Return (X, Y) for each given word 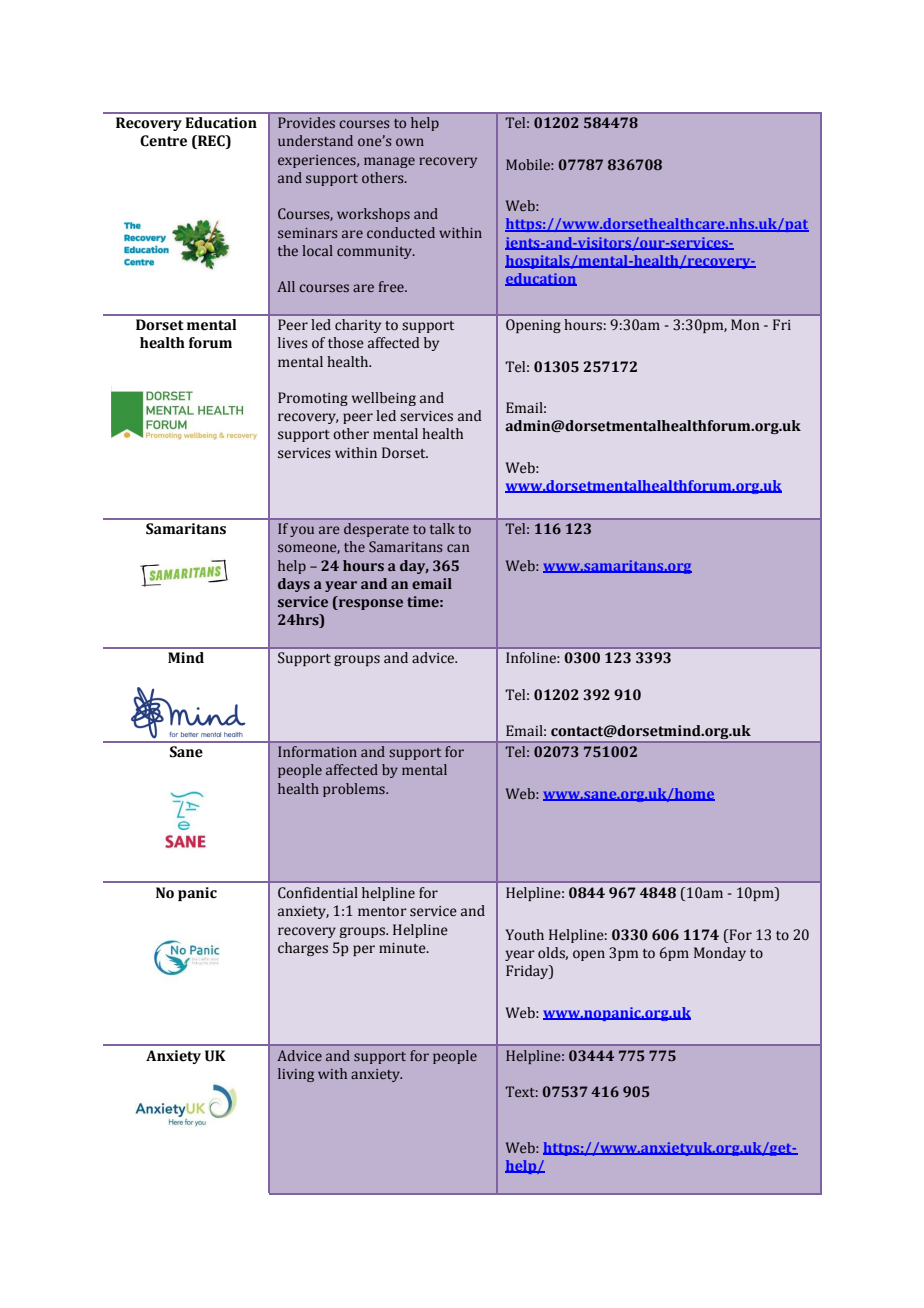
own (410, 142)
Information (317, 751)
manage (389, 162)
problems (355, 790)
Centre (163, 141)
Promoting (313, 399)
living (296, 1075)
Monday (720, 954)
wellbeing (384, 399)
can (458, 548)
